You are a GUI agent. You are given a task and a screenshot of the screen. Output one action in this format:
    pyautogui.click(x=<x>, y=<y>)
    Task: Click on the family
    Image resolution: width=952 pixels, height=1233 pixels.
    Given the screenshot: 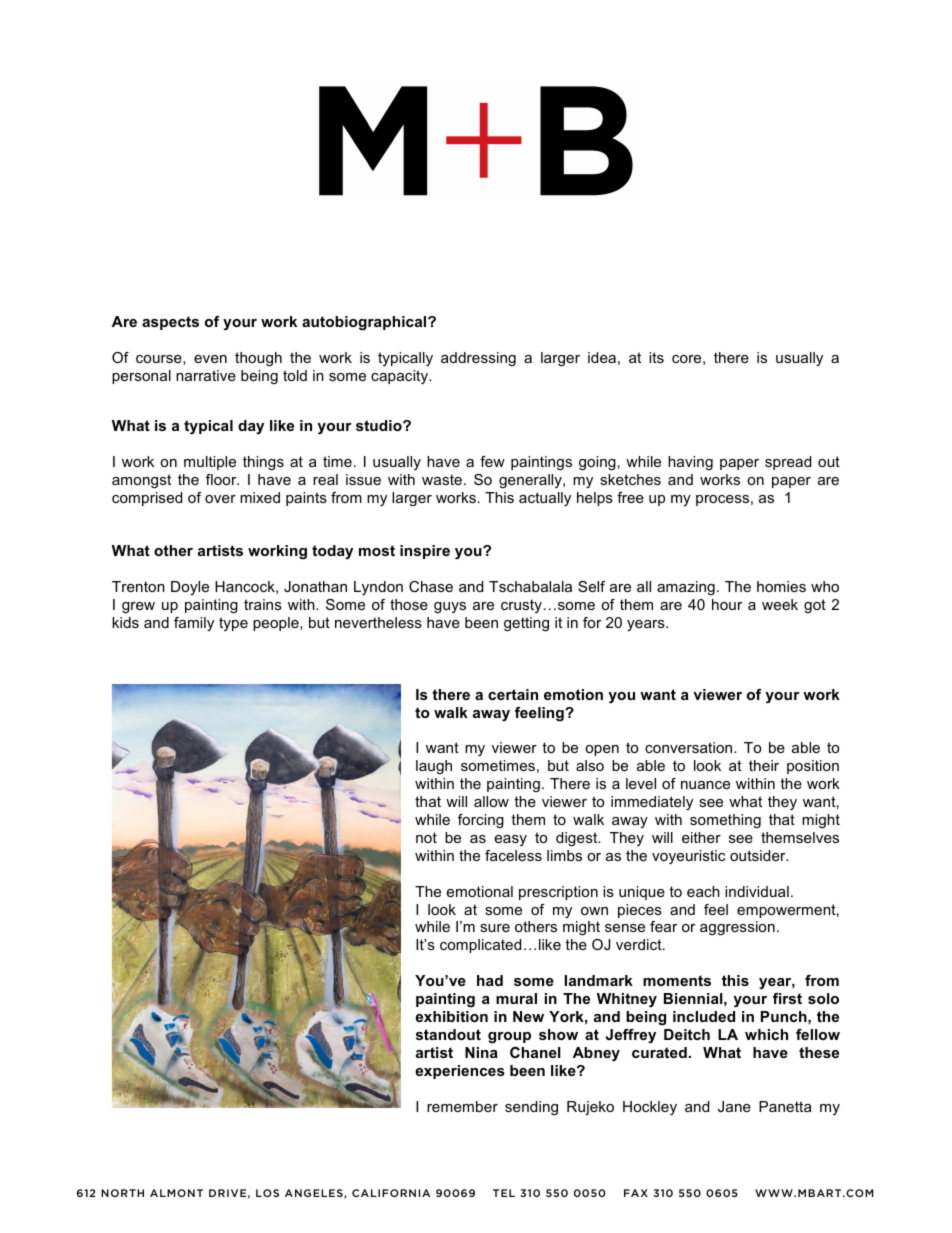 What is the action you would take?
    pyautogui.click(x=194, y=624)
